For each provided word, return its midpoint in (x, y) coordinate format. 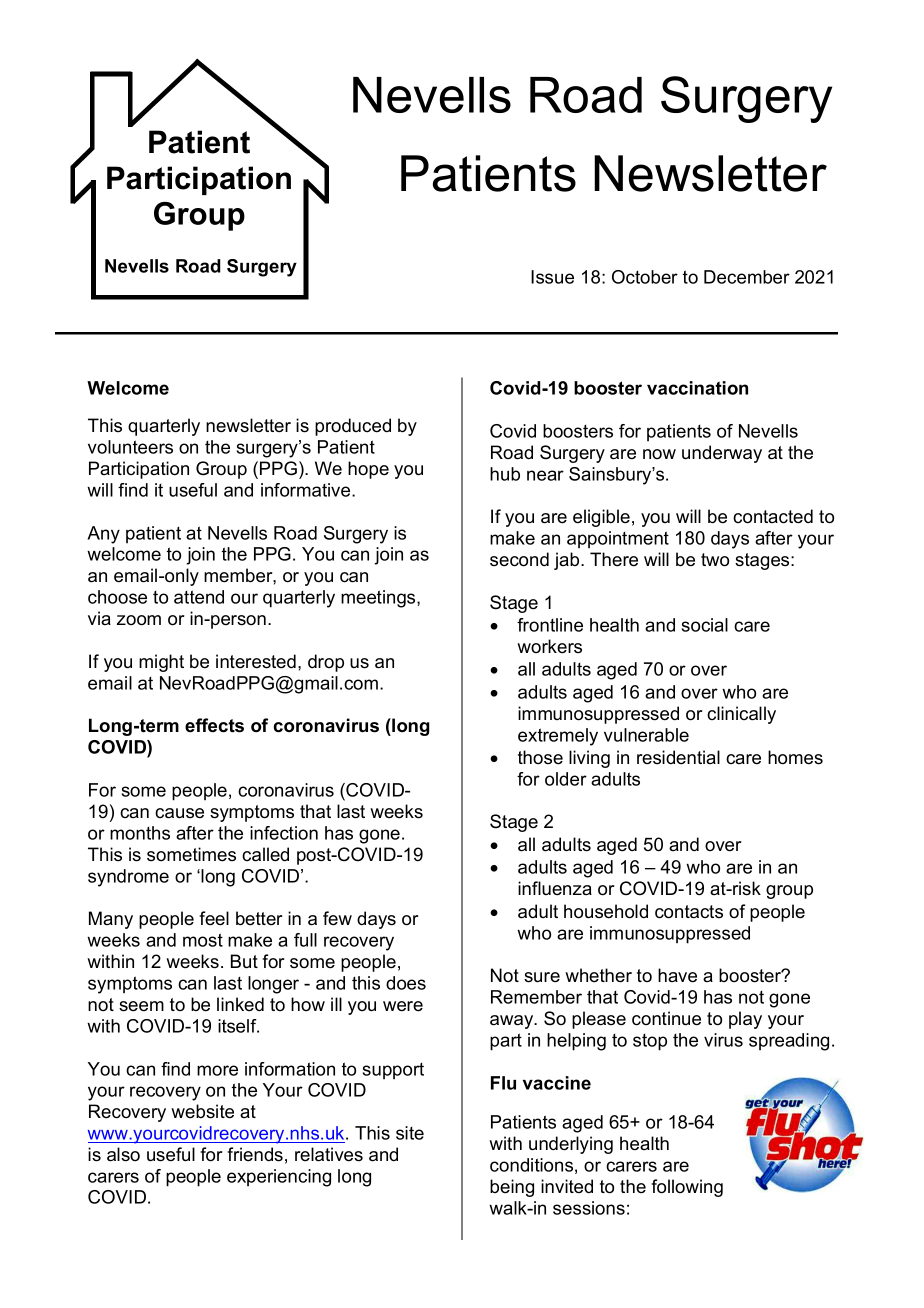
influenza (555, 888)
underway (722, 454)
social (705, 625)
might (161, 663)
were (403, 1006)
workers (549, 646)
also (123, 1154)
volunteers (130, 447)
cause (179, 813)
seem (141, 1006)
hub (505, 474)
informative (307, 490)
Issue (552, 277)
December (747, 277)
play (745, 1020)
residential (678, 757)
